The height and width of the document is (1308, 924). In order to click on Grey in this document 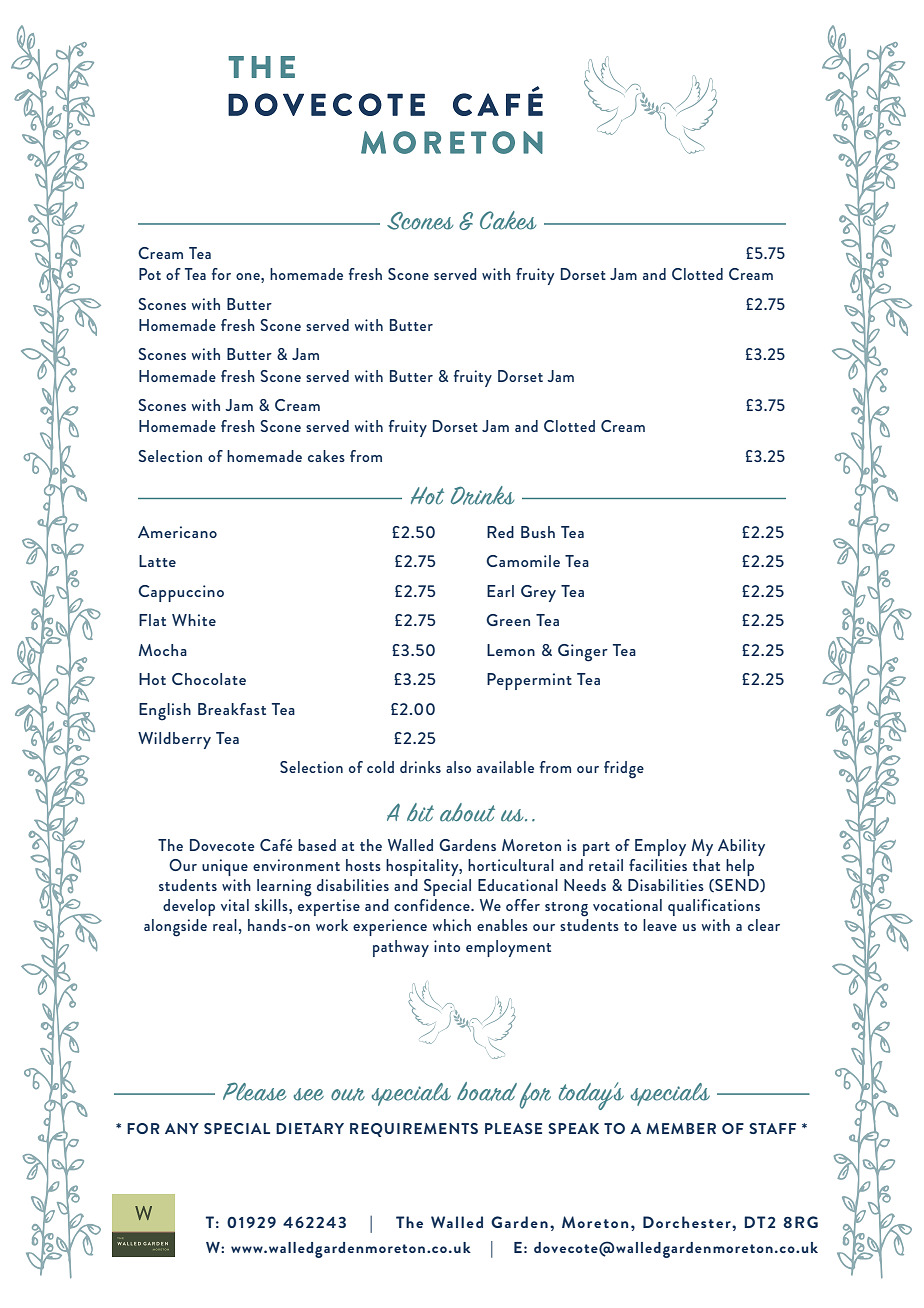, I will do `click(538, 593)`.
